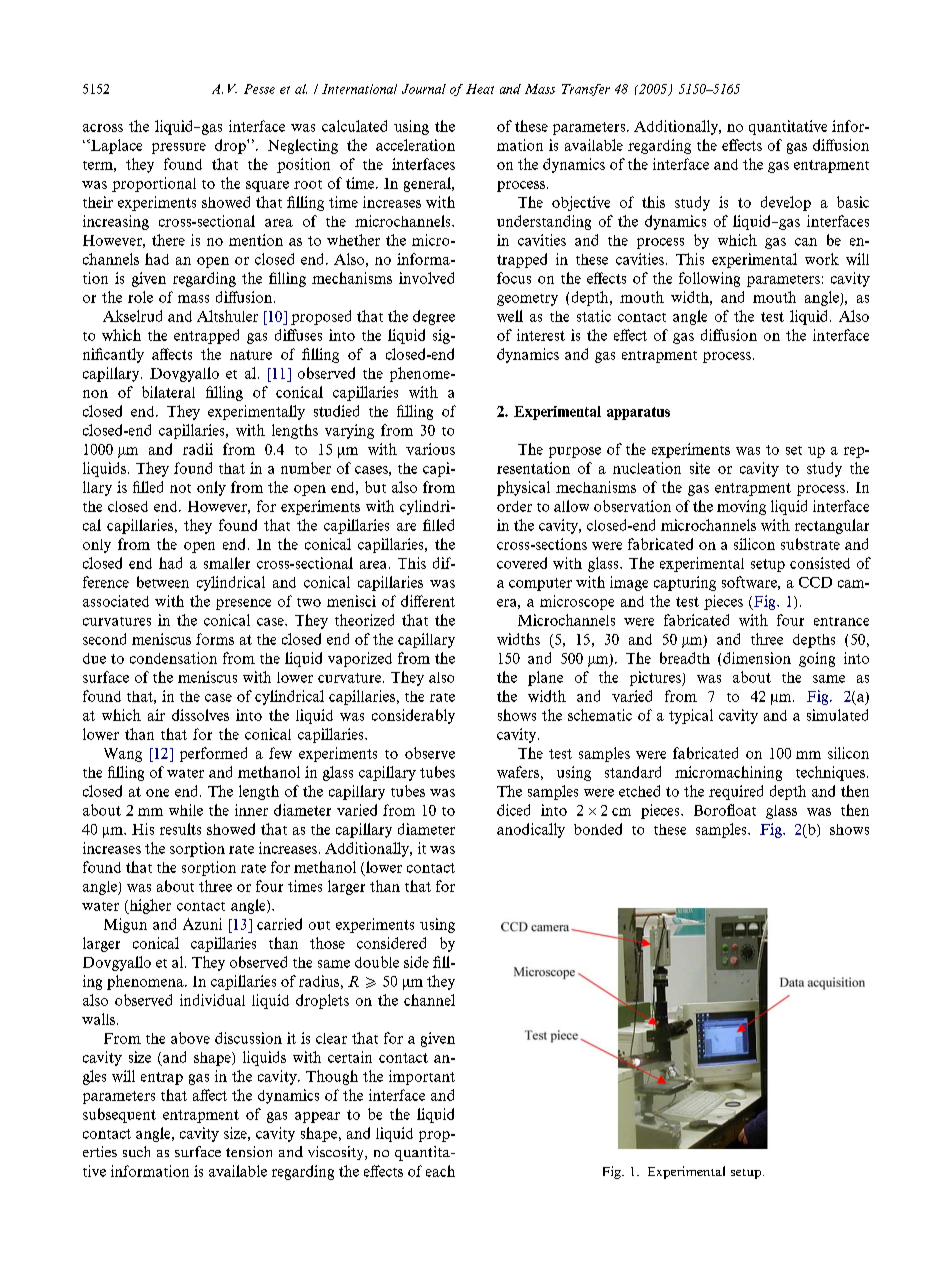 Image resolution: width=943 pixels, height=1288 pixels. I want to click on dissolves, so click(200, 715).
